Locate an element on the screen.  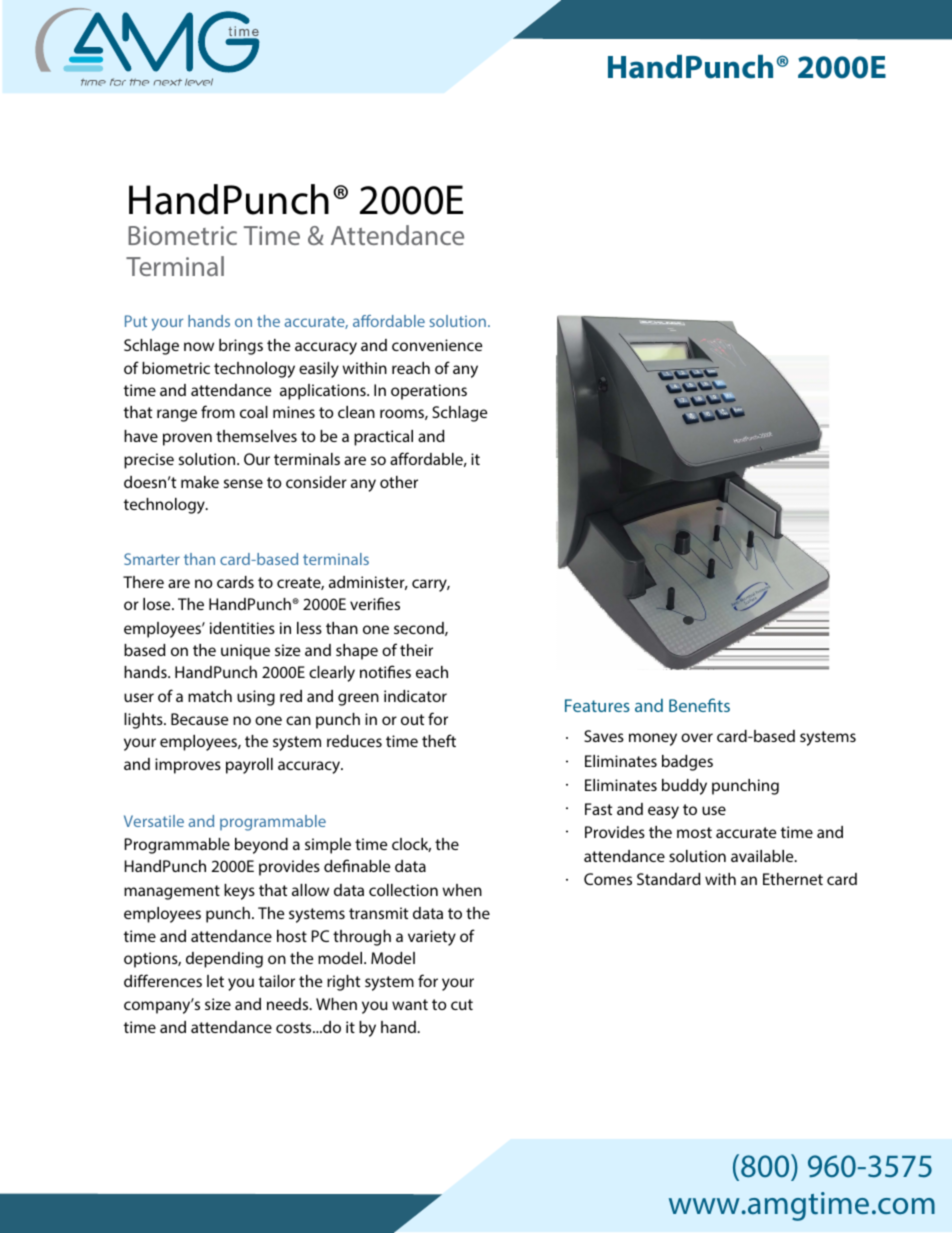
unique is located at coordinates (245, 652).
